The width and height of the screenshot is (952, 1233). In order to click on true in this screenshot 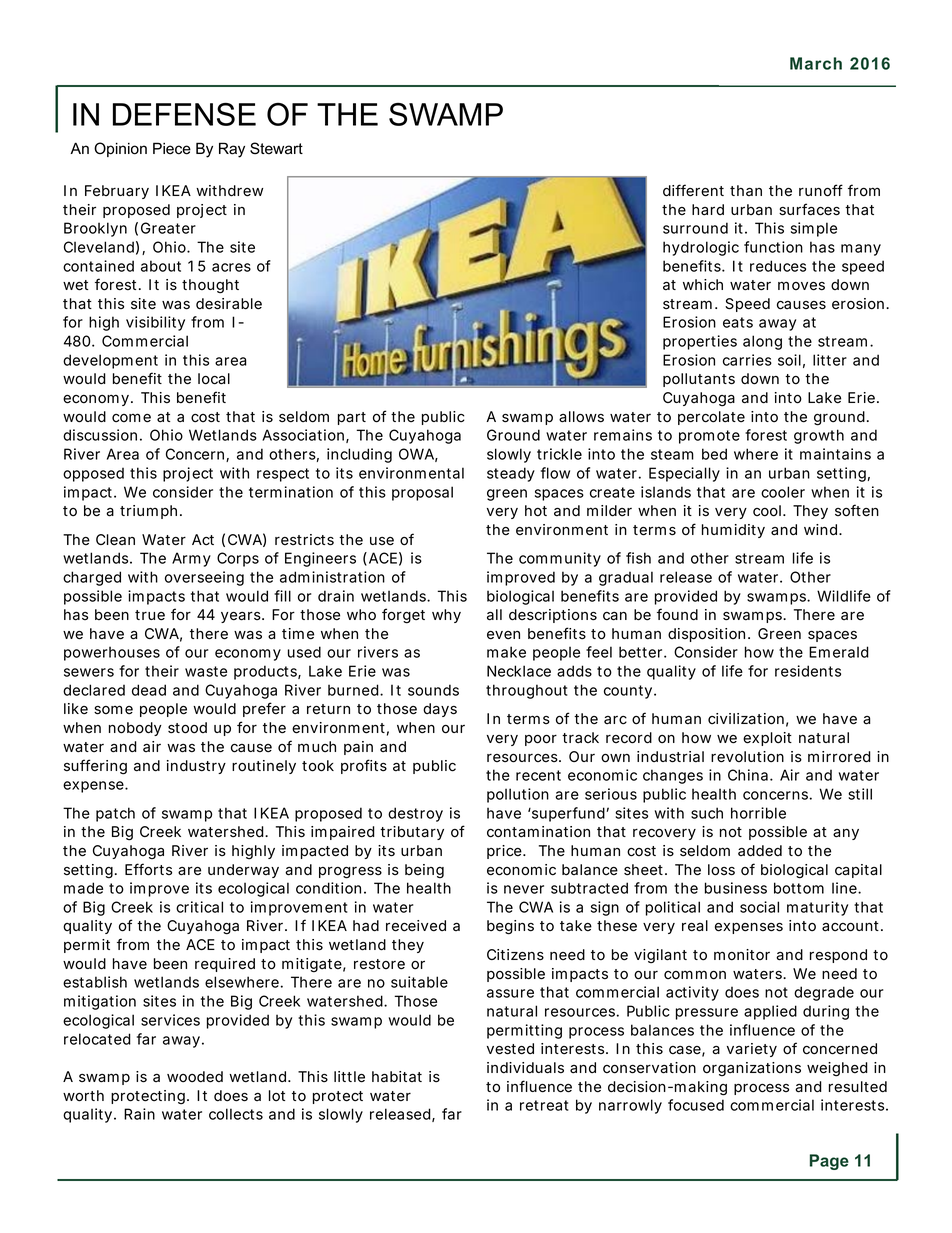, I will do `click(150, 615)`.
